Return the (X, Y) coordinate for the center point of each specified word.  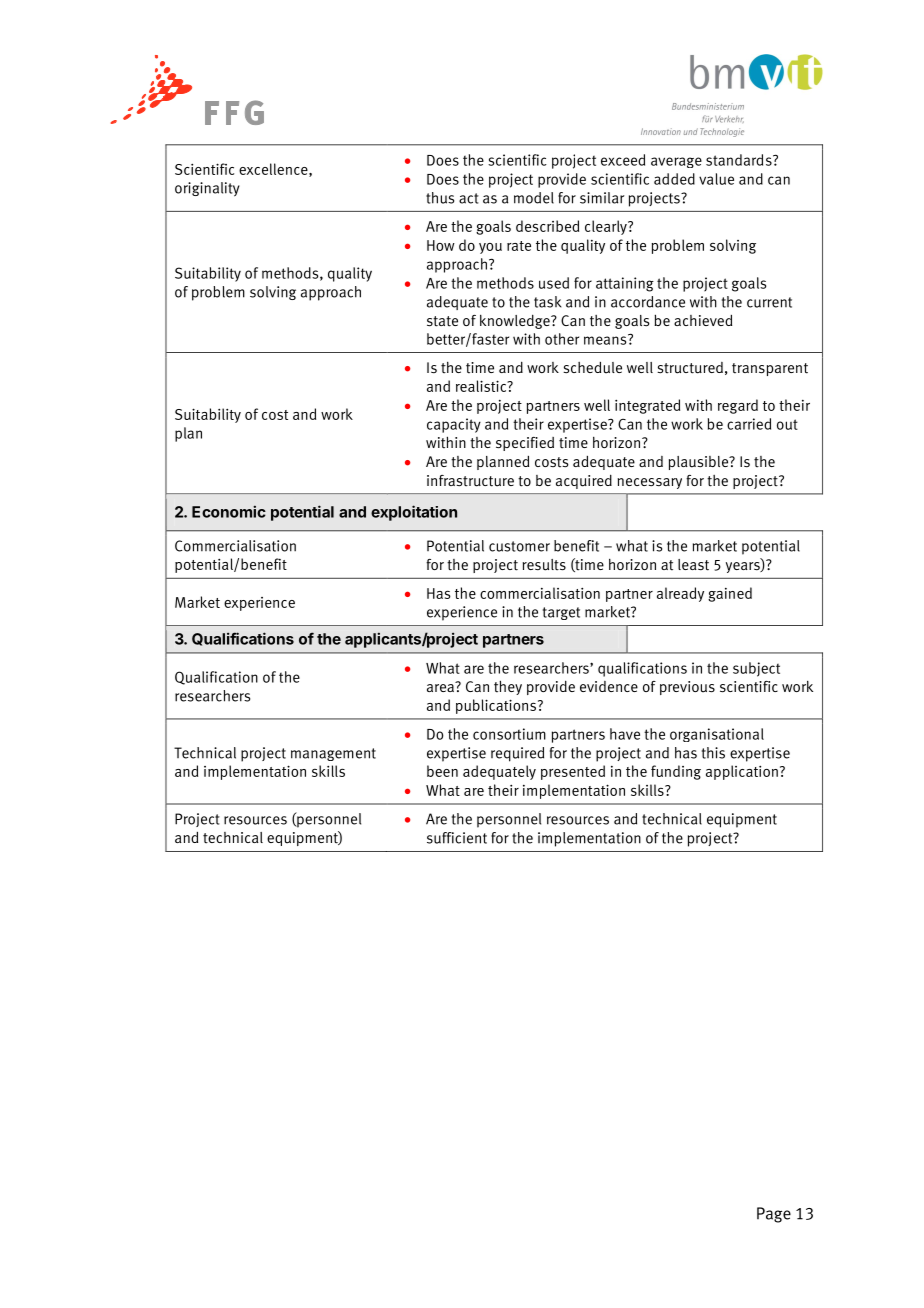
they (508, 687)
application (742, 772)
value (716, 179)
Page (774, 1215)
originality (207, 189)
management (333, 754)
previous (687, 688)
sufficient (457, 838)
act (469, 198)
